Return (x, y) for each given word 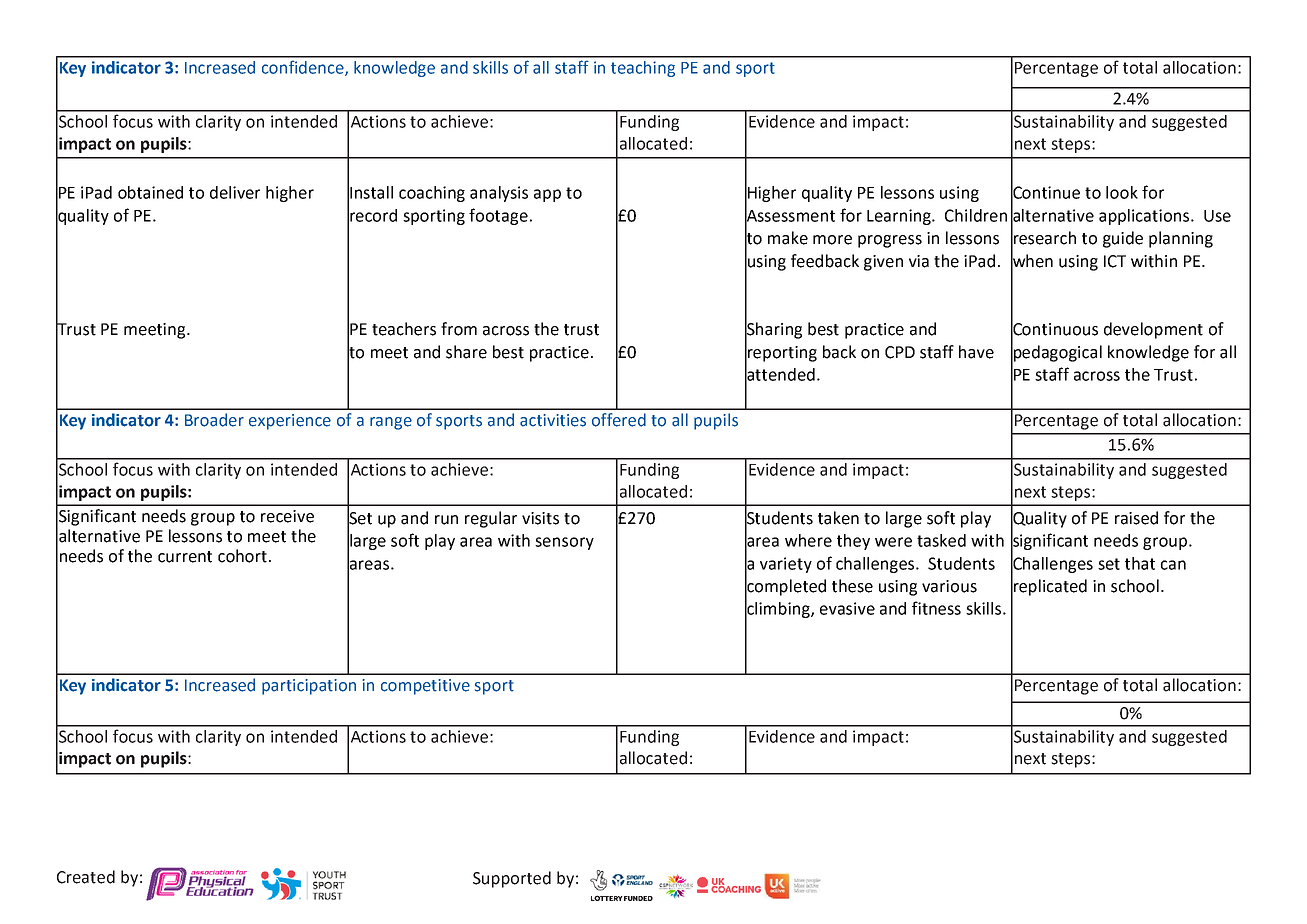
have (976, 352)
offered (619, 420)
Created (86, 877)
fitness (936, 608)
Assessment (790, 215)
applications (1145, 217)
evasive (847, 608)
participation (309, 687)
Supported (512, 879)
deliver (235, 192)
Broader (214, 420)
